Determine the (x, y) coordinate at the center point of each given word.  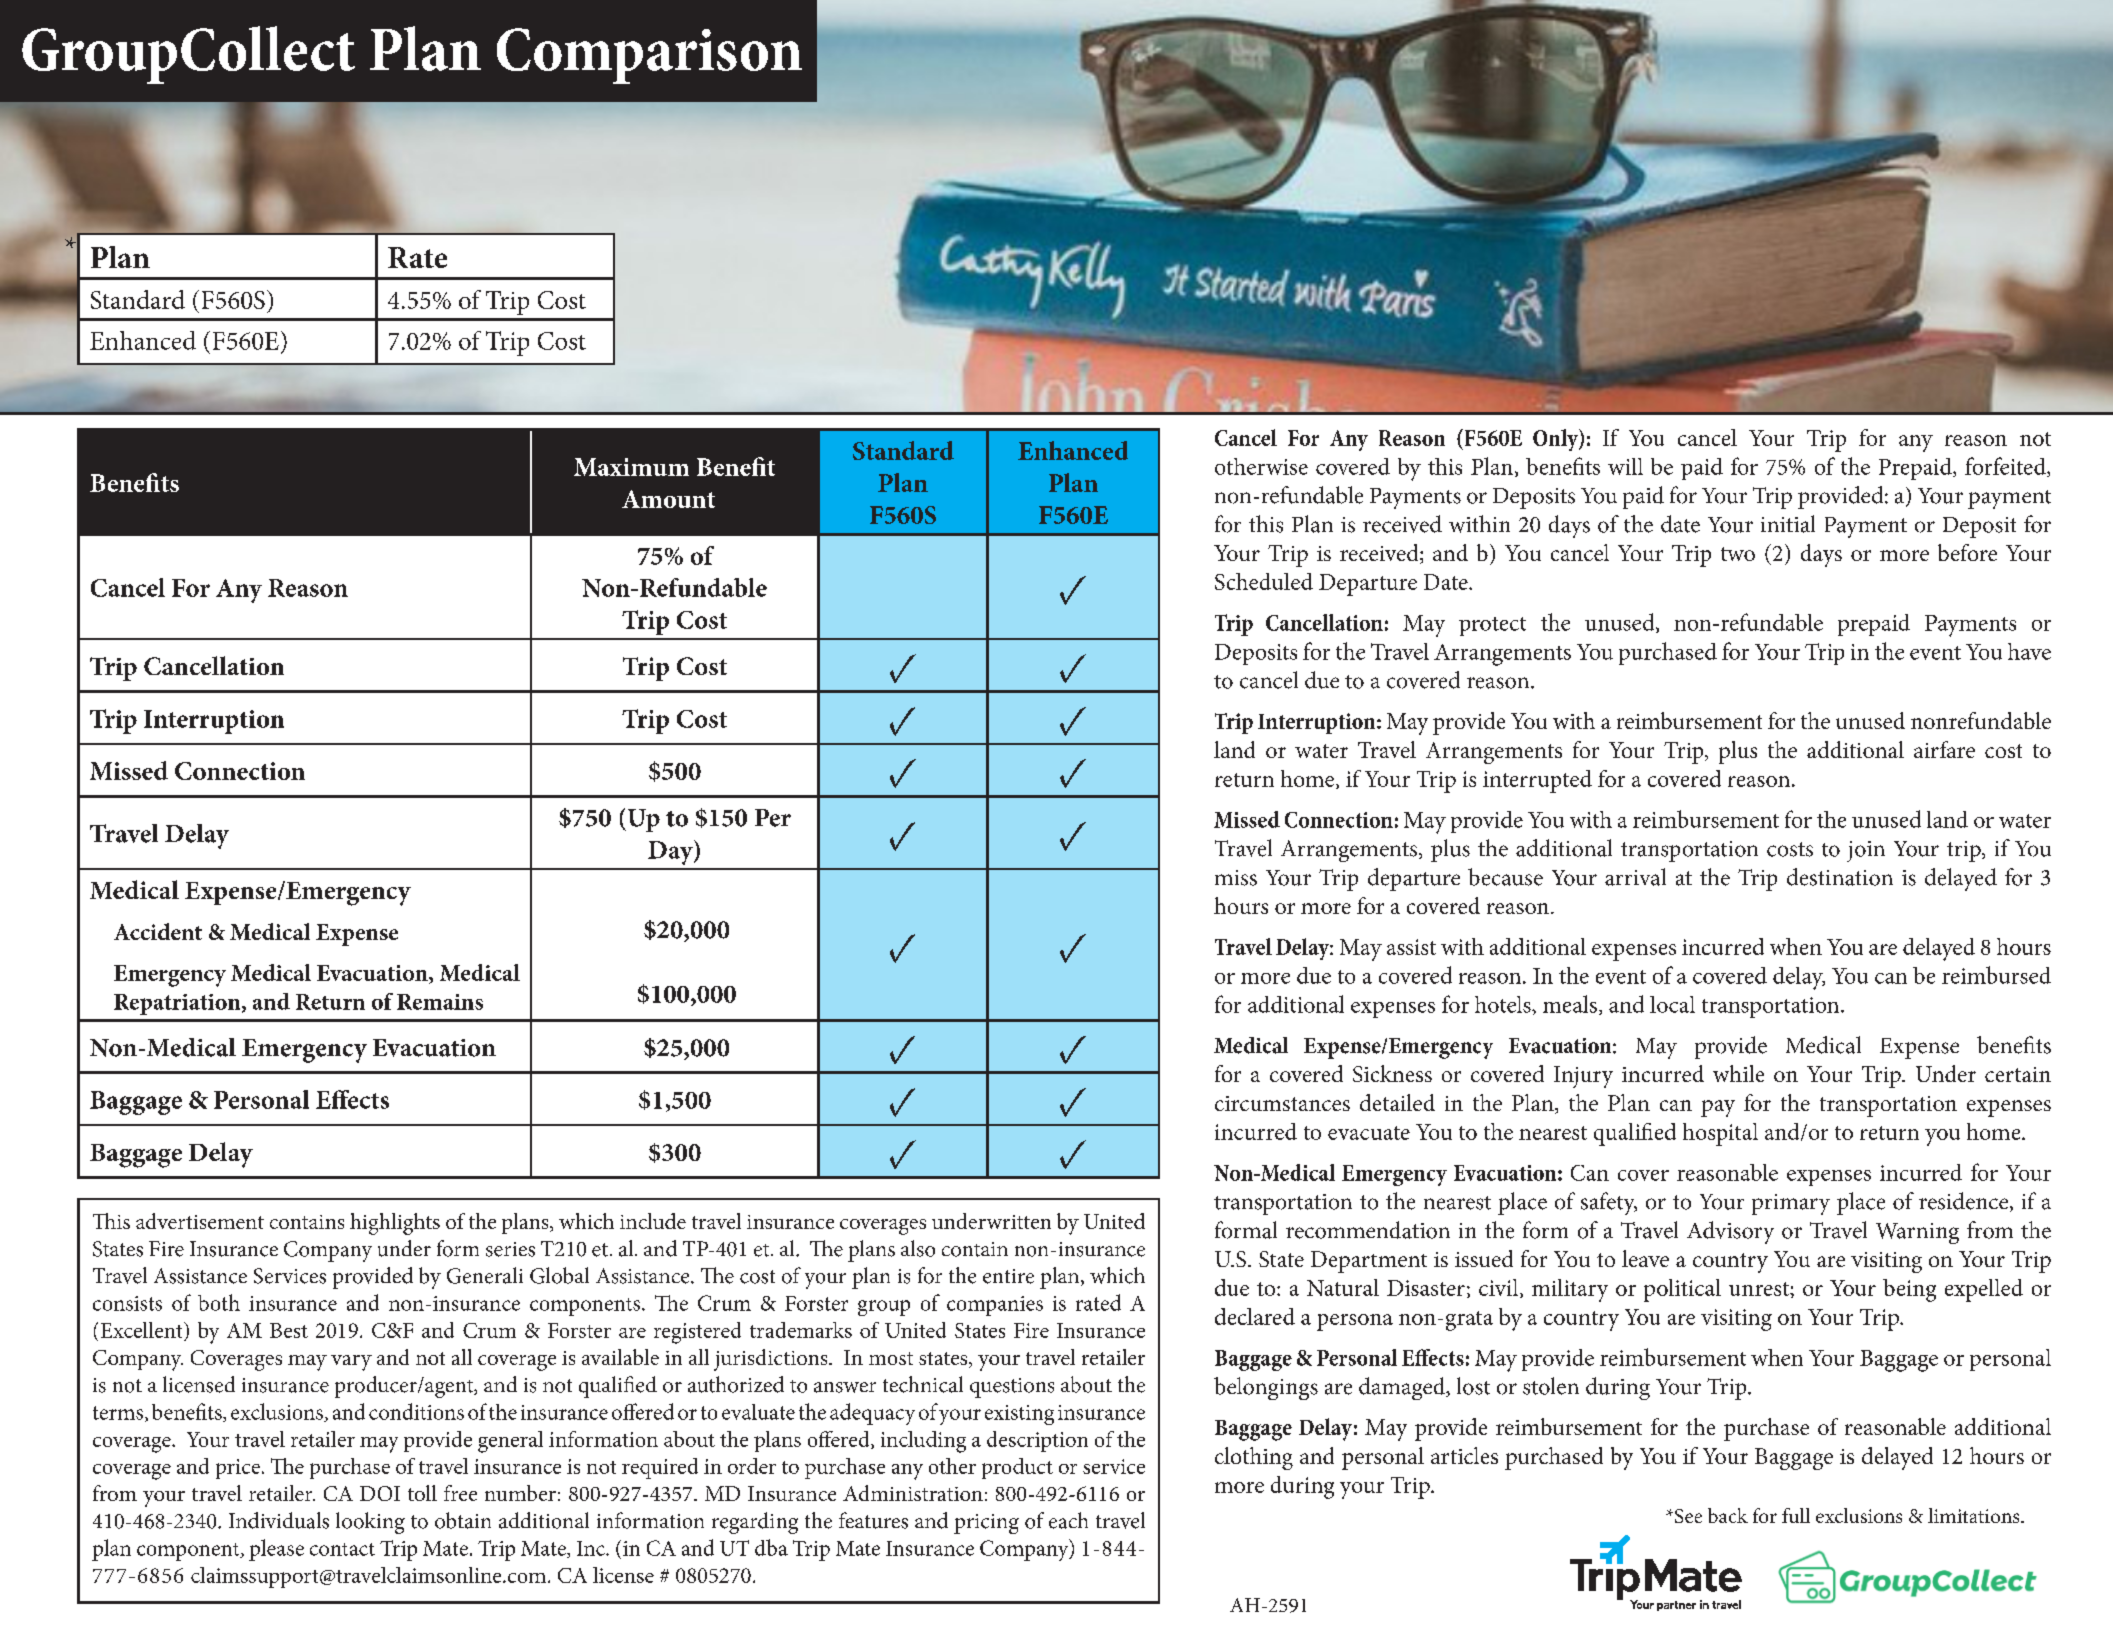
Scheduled (1264, 581)
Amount (668, 499)
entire (1008, 1276)
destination (1840, 877)
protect (1492, 626)
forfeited (2006, 467)
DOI (380, 1493)
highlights (395, 1224)
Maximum (631, 467)
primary (1791, 1204)
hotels (1504, 1004)
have (2029, 651)
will (1625, 466)
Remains (440, 1002)
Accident (158, 931)
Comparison (649, 56)
